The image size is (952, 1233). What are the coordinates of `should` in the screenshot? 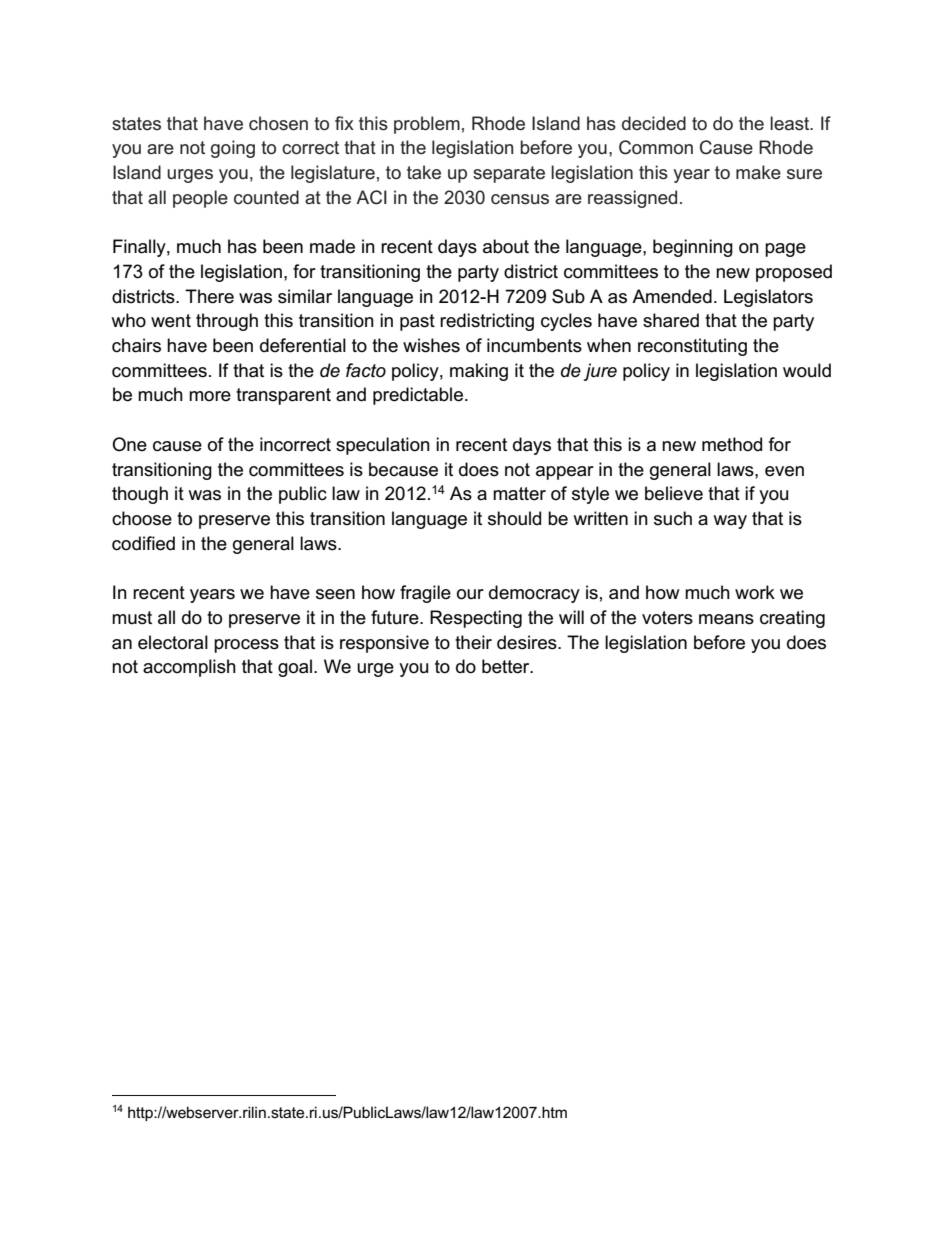 It's located at (514, 518).
